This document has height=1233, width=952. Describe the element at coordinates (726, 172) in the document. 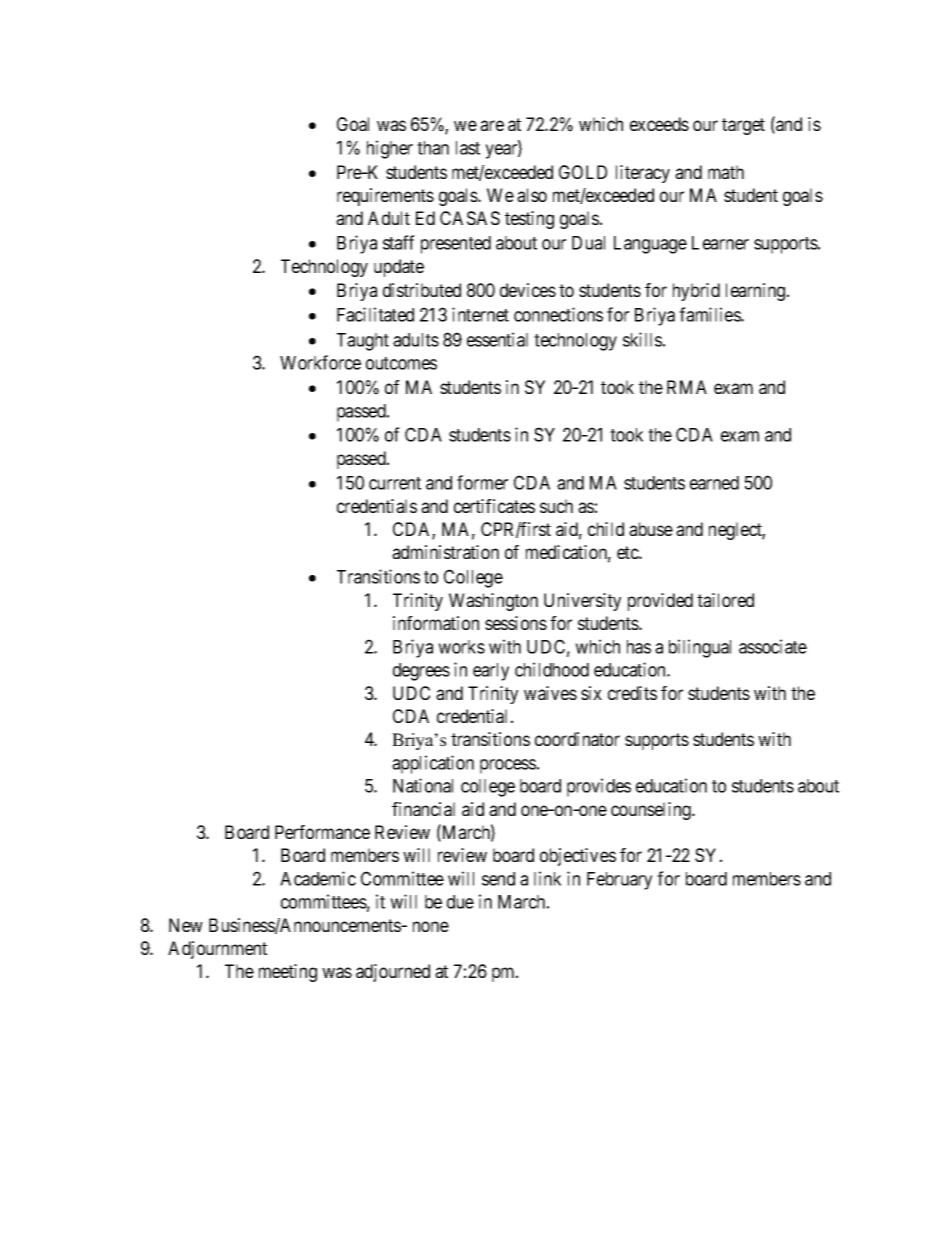

I see `math` at that location.
